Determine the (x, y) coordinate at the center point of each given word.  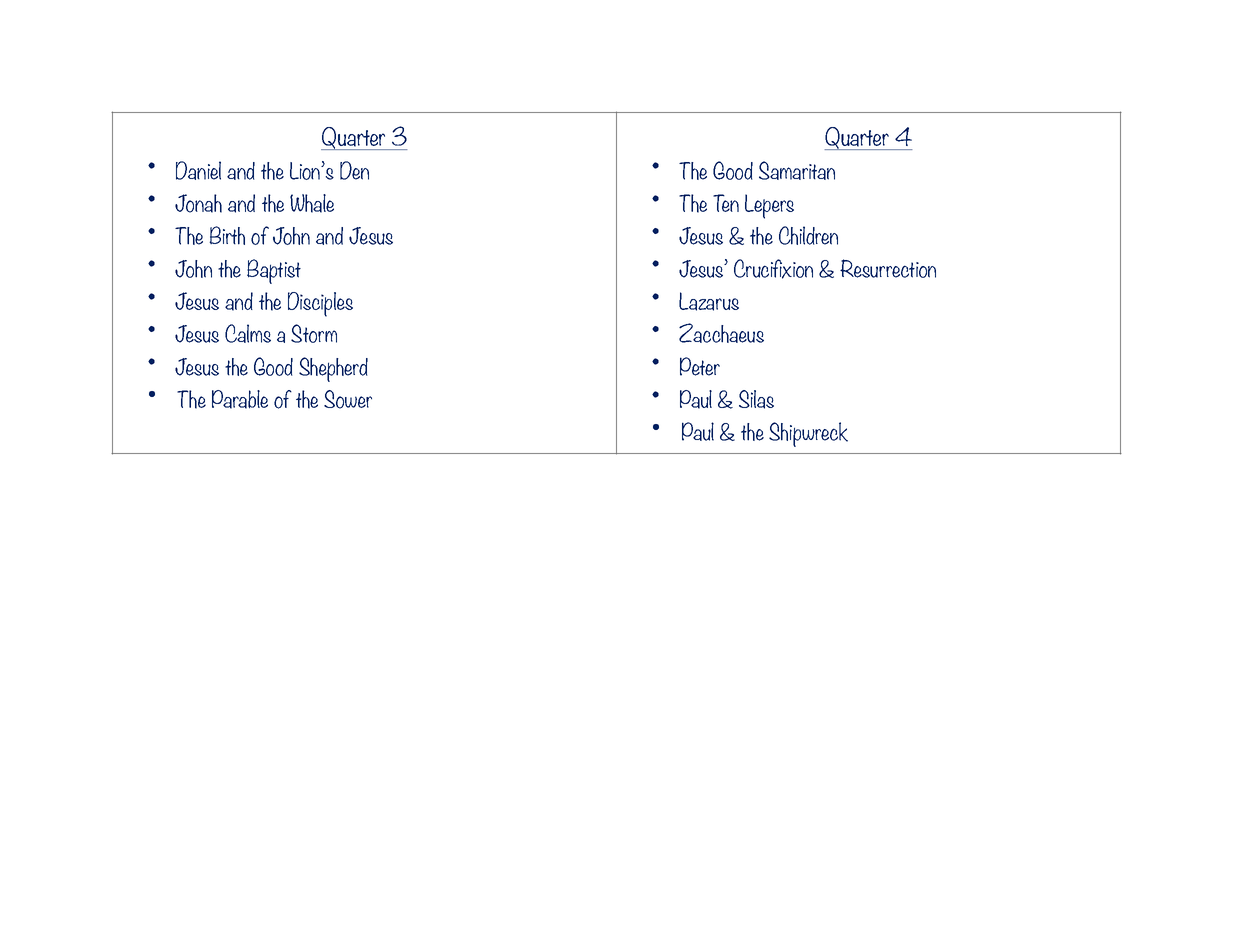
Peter (700, 366)
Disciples (320, 304)
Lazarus (709, 301)
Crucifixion (773, 269)
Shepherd (333, 369)
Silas (756, 399)
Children (808, 235)
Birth (227, 235)
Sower (348, 399)
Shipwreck (808, 434)
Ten (726, 203)
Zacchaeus (721, 333)
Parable (240, 399)
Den (354, 170)
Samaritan (797, 170)
